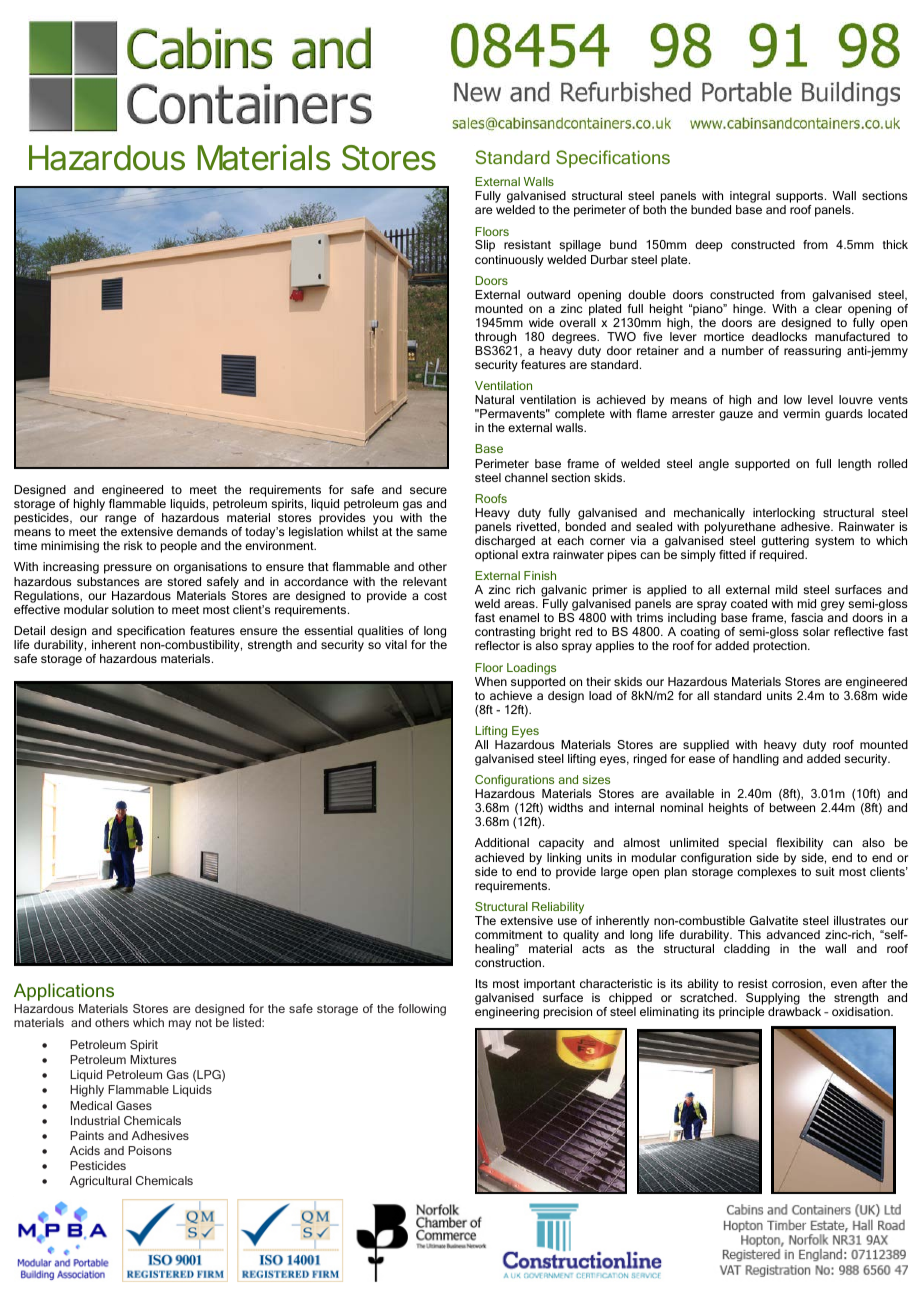 This screenshot has height=1308, width=924. Describe the element at coordinates (509, 934) in the screenshot. I see `commitment` at that location.
